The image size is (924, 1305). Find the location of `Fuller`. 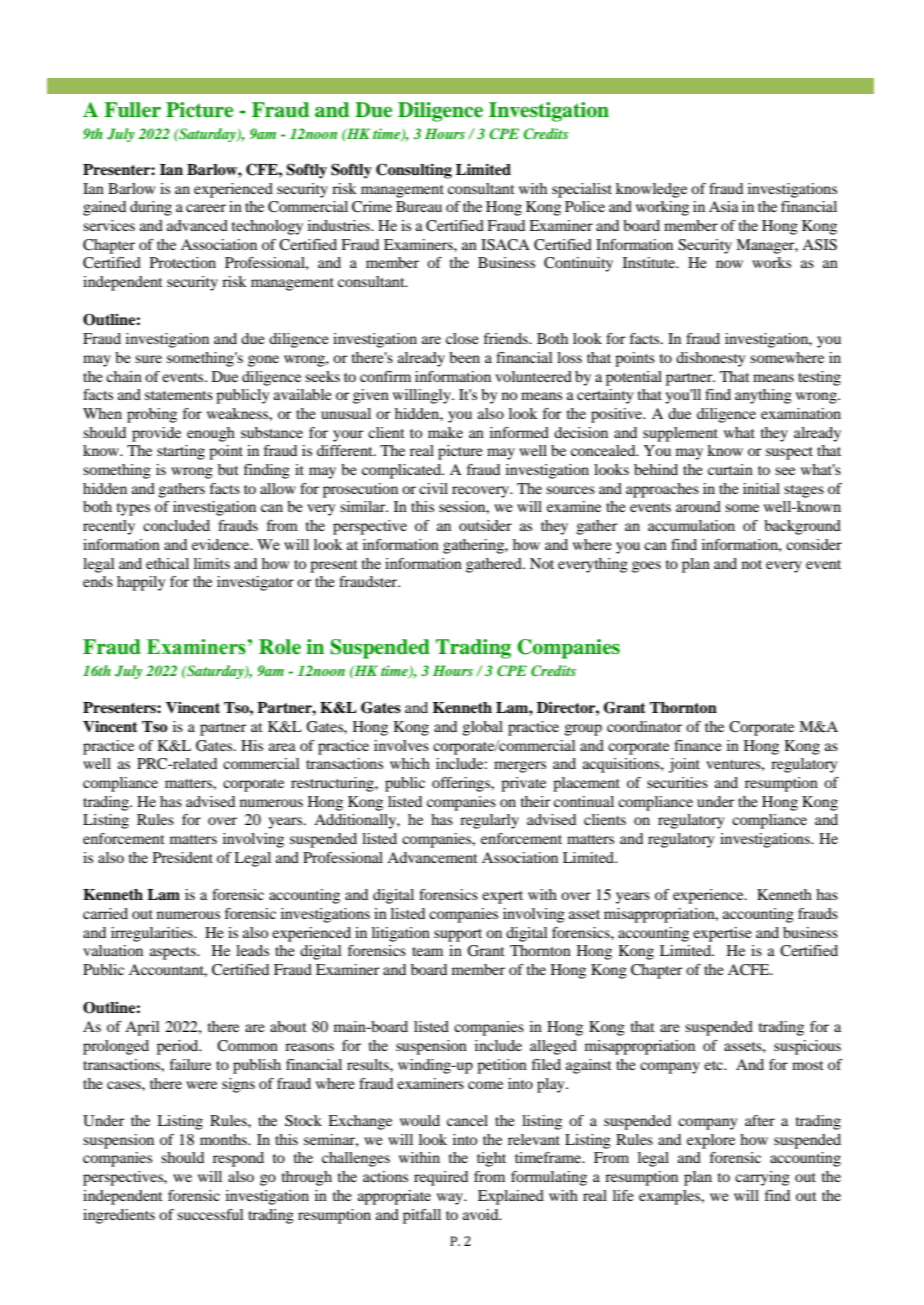

Fuller is located at coordinates (132, 110).
